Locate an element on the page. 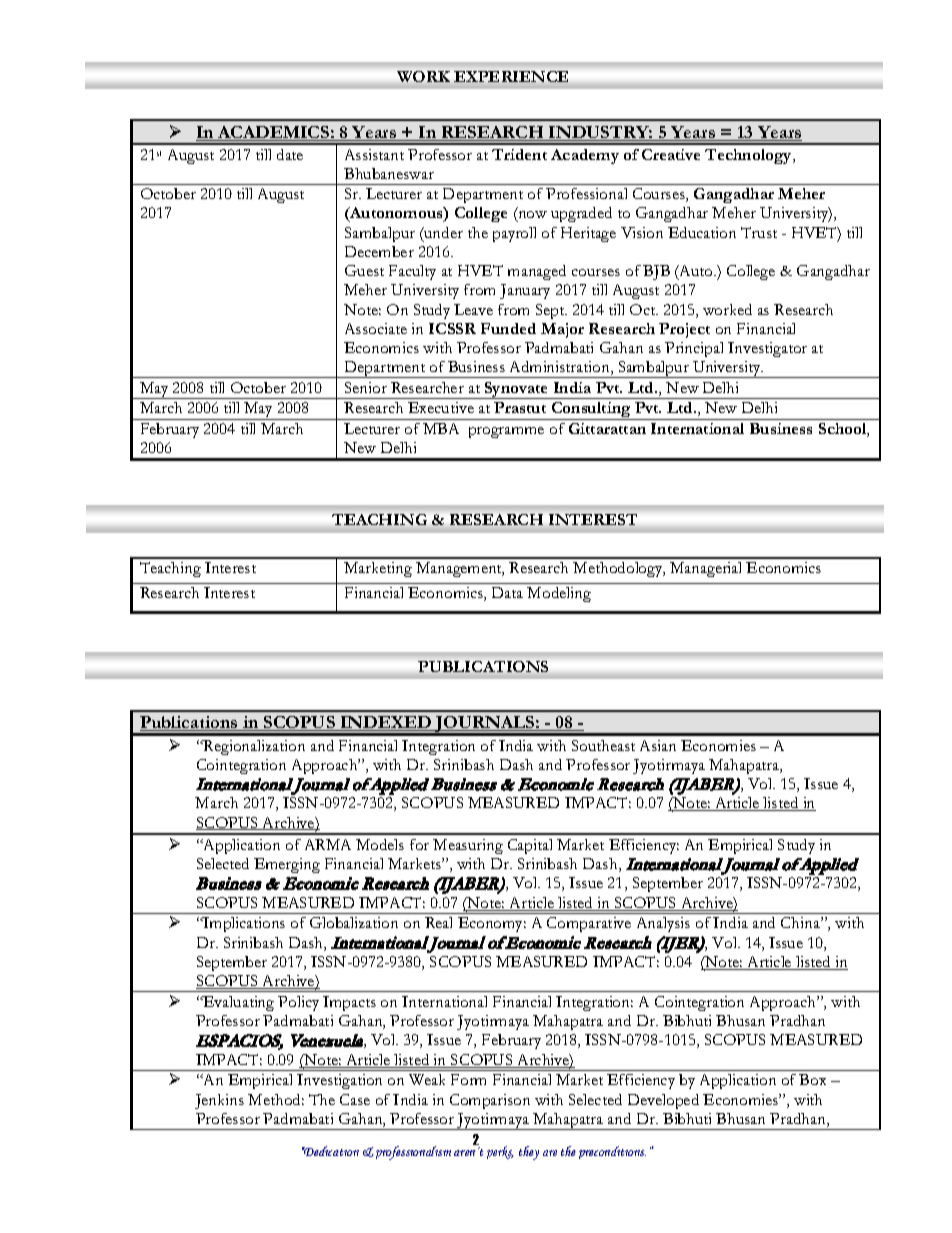  Managerial is located at coordinates (705, 569).
